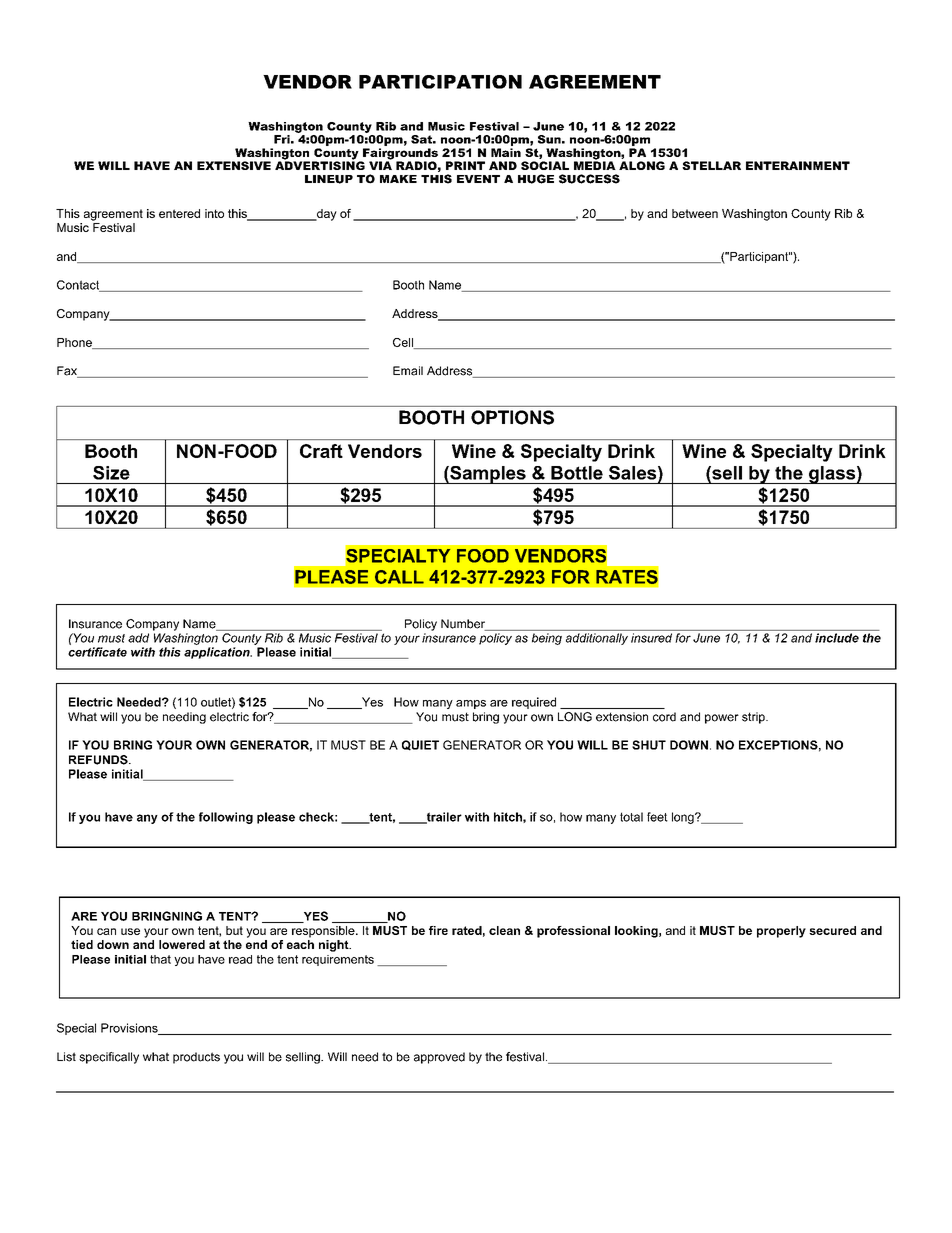  What do you see at coordinates (234, 165) in the page?
I see `EXTENSIVE` at bounding box center [234, 165].
